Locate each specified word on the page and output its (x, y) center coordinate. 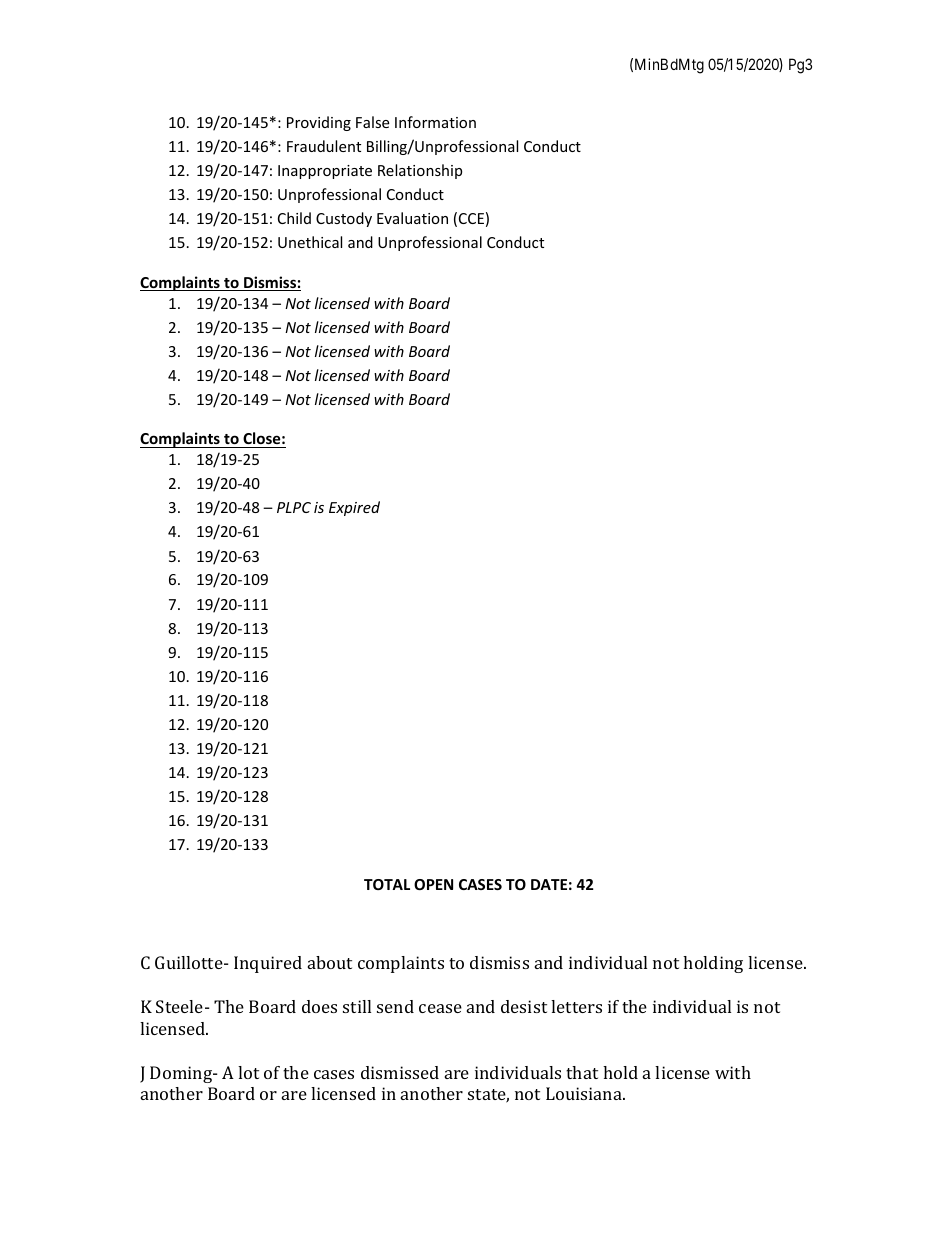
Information (435, 122)
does (319, 1006)
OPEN (433, 884)
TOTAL (387, 884)
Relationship (420, 171)
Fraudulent (324, 146)
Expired (354, 508)
